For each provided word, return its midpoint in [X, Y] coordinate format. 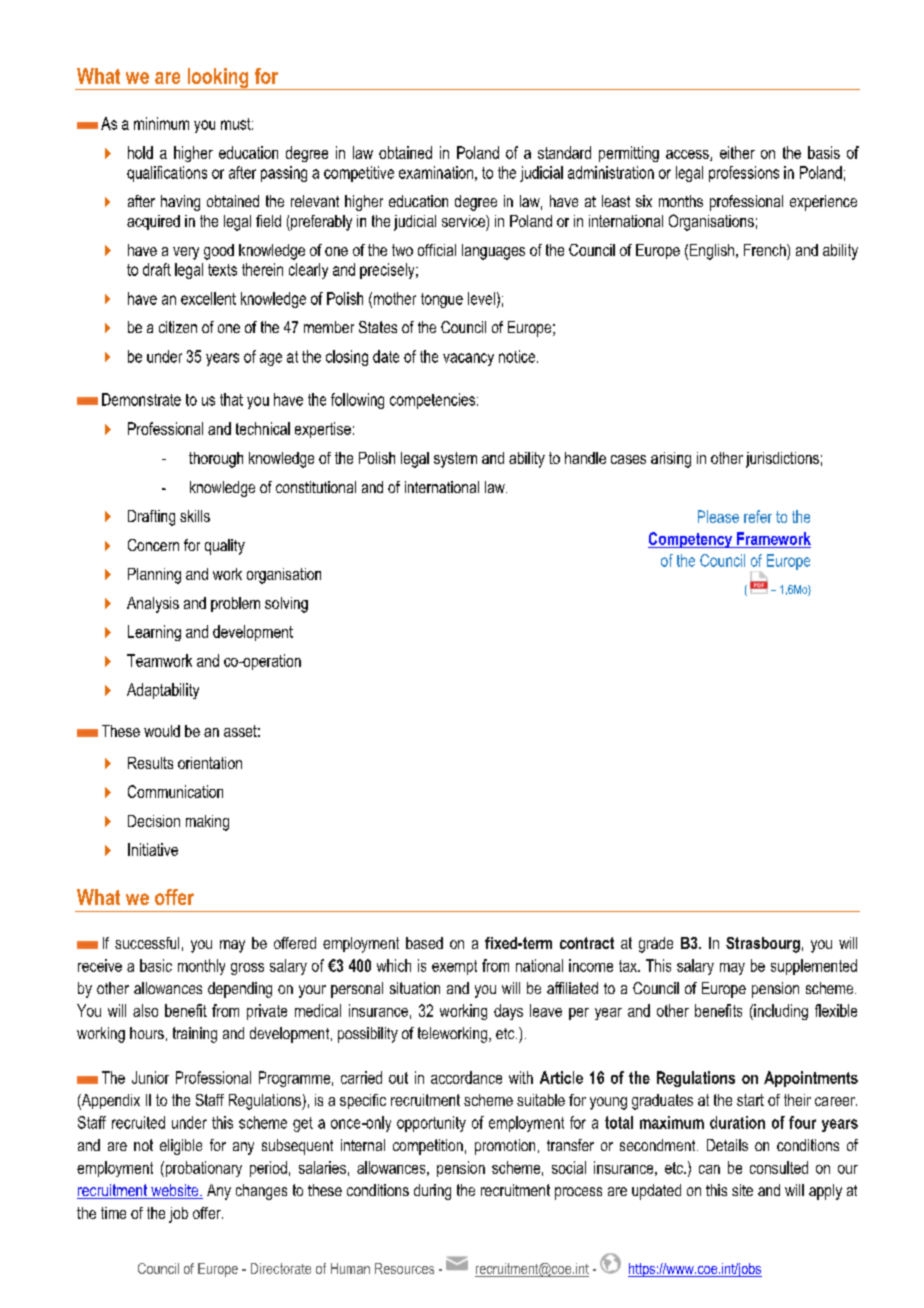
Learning [154, 633]
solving [286, 605]
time [113, 1213]
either [737, 152]
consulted [779, 1167]
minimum [161, 123]
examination [436, 172]
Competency [691, 540]
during [432, 1192]
